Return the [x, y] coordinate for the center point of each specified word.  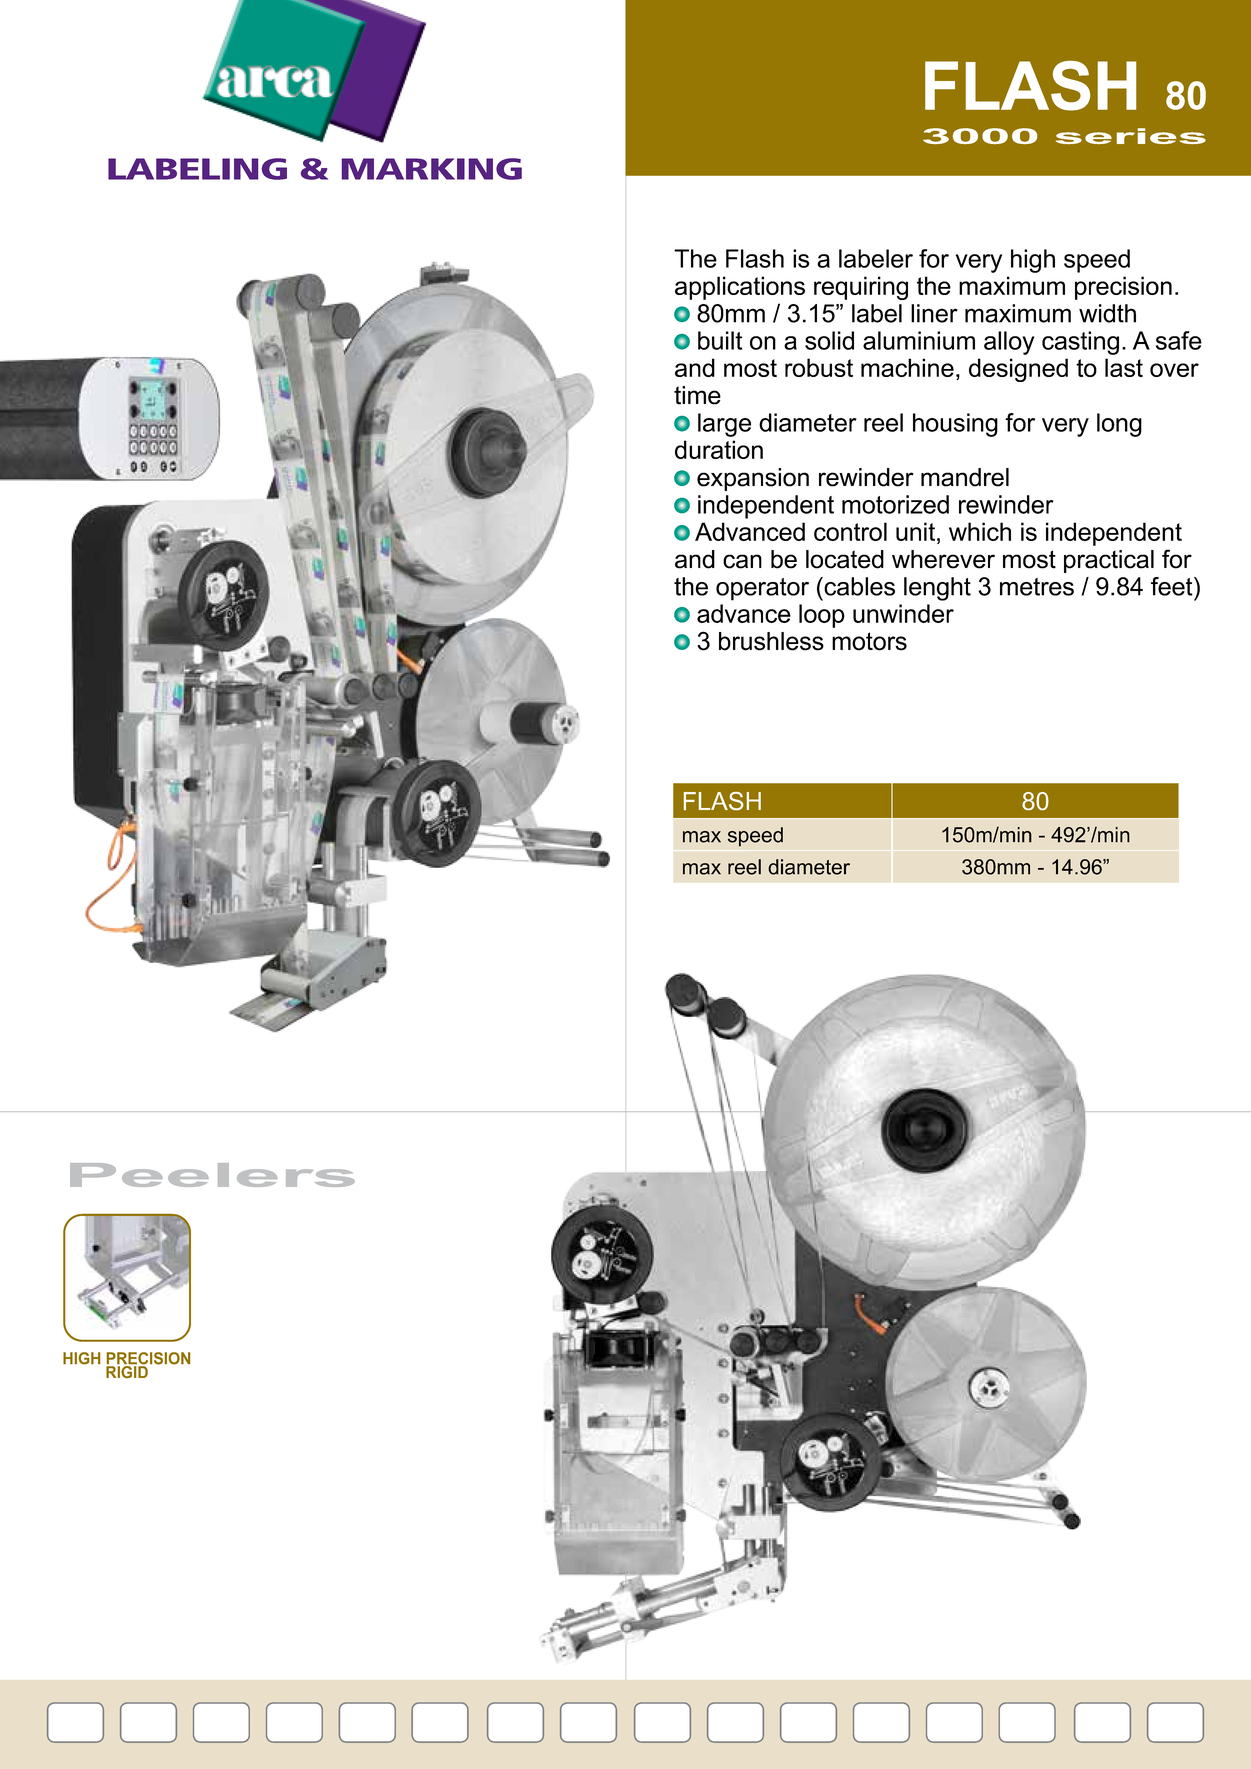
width [1107, 313]
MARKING [432, 169]
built [720, 340]
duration [719, 449]
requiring [861, 288]
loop [822, 616]
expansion [753, 479]
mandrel [965, 477]
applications [740, 288]
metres [1037, 587]
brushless [771, 641]
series [1131, 136]
